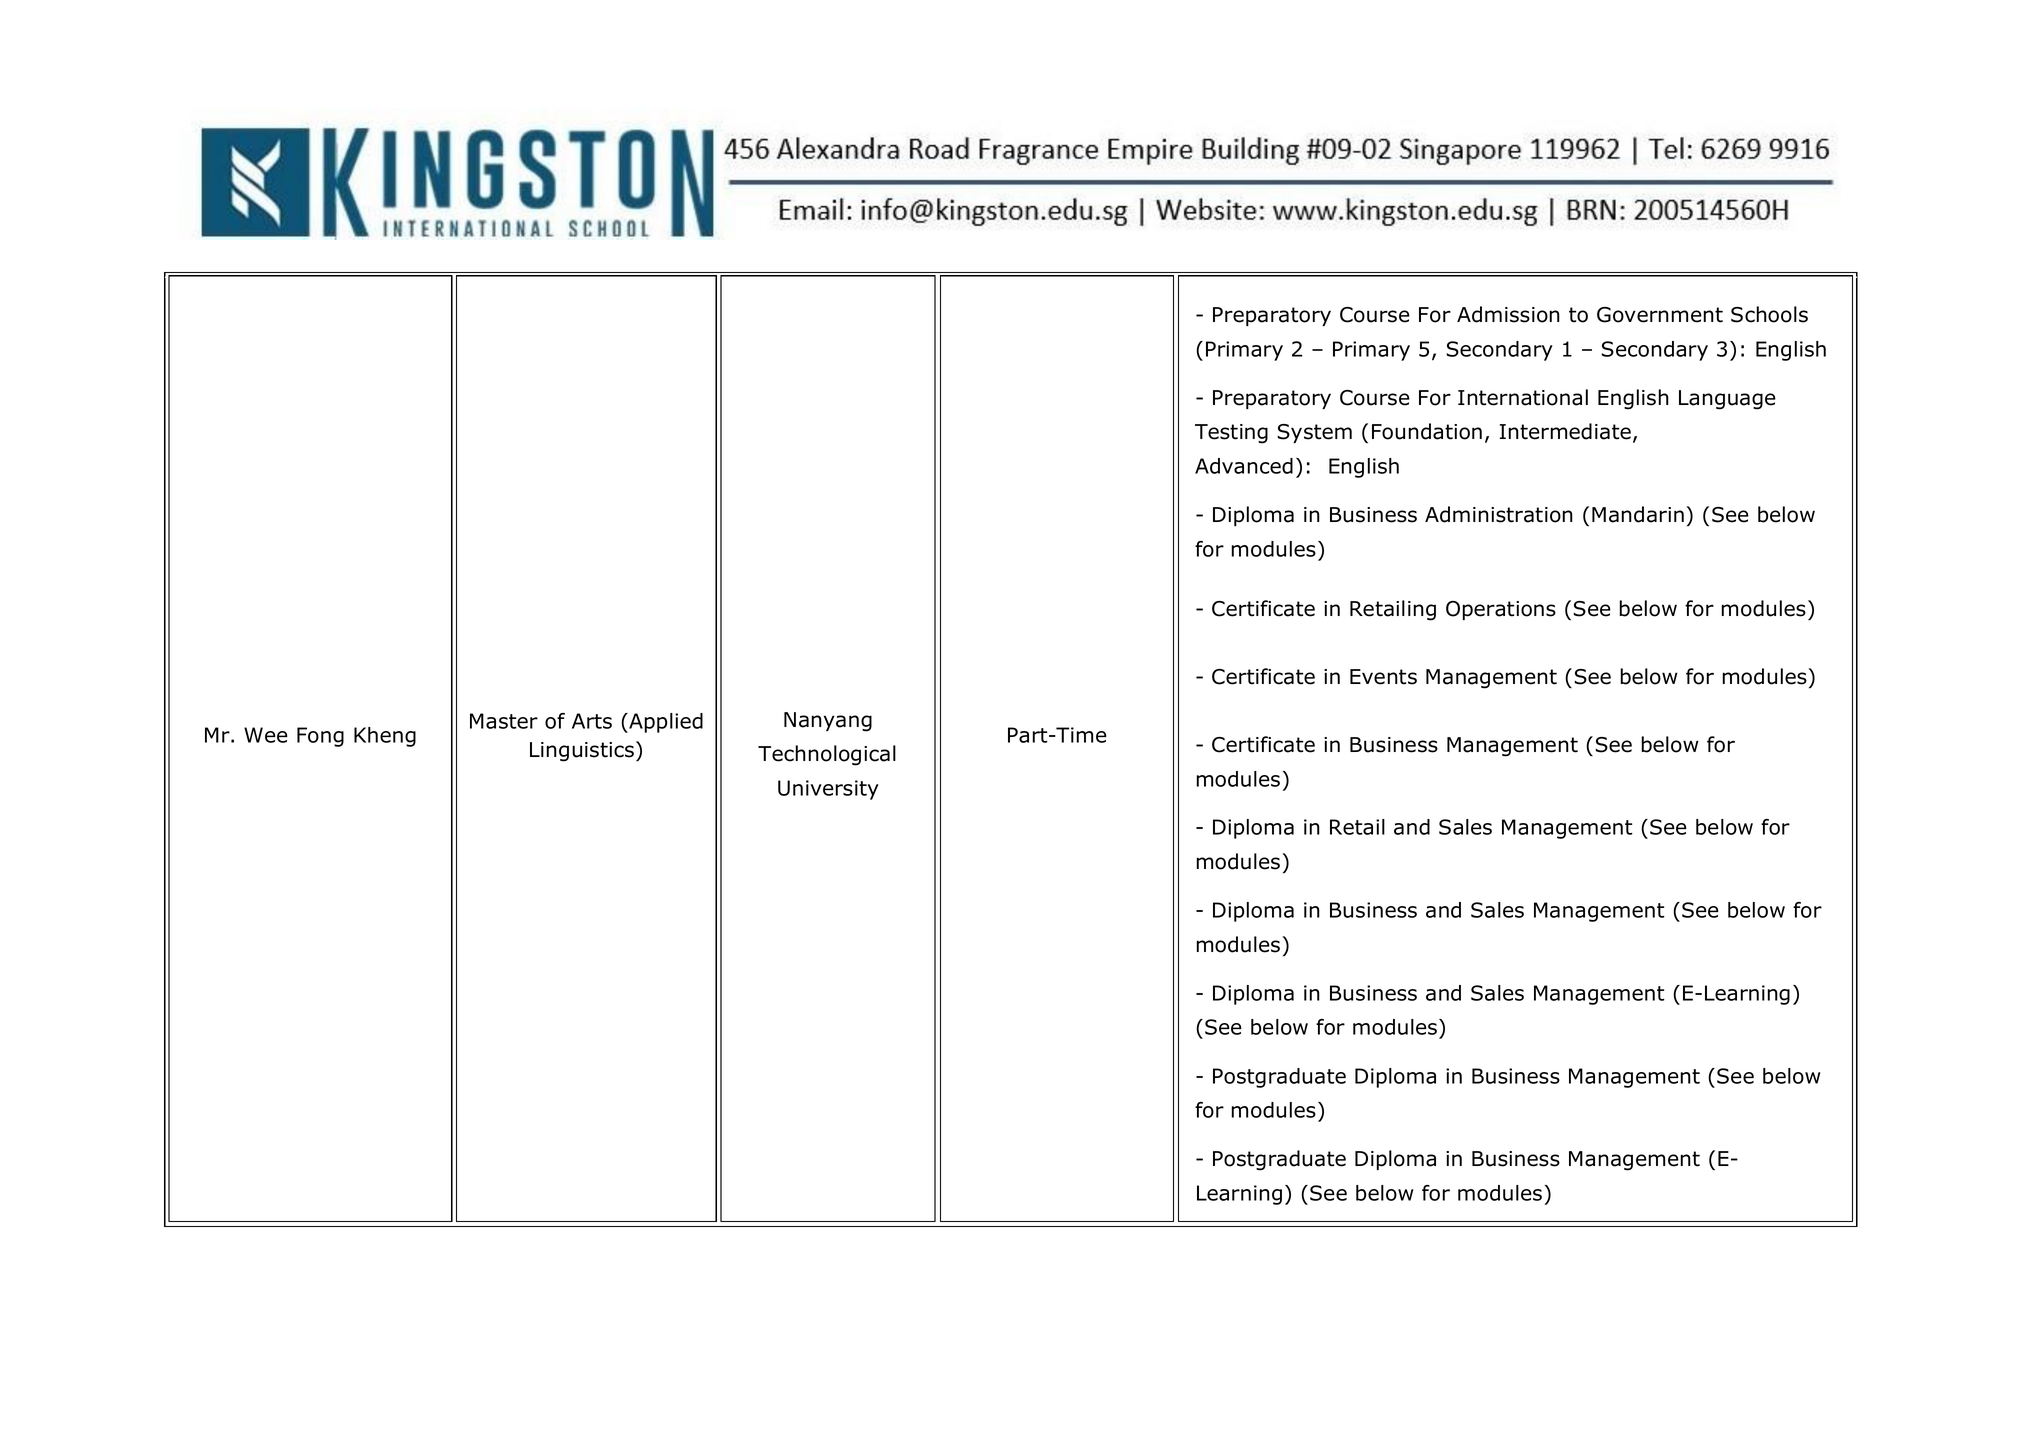 This image has width=2021, height=1429. Describe the element at coordinates (1660, 315) in the image. I see `Government` at that location.
